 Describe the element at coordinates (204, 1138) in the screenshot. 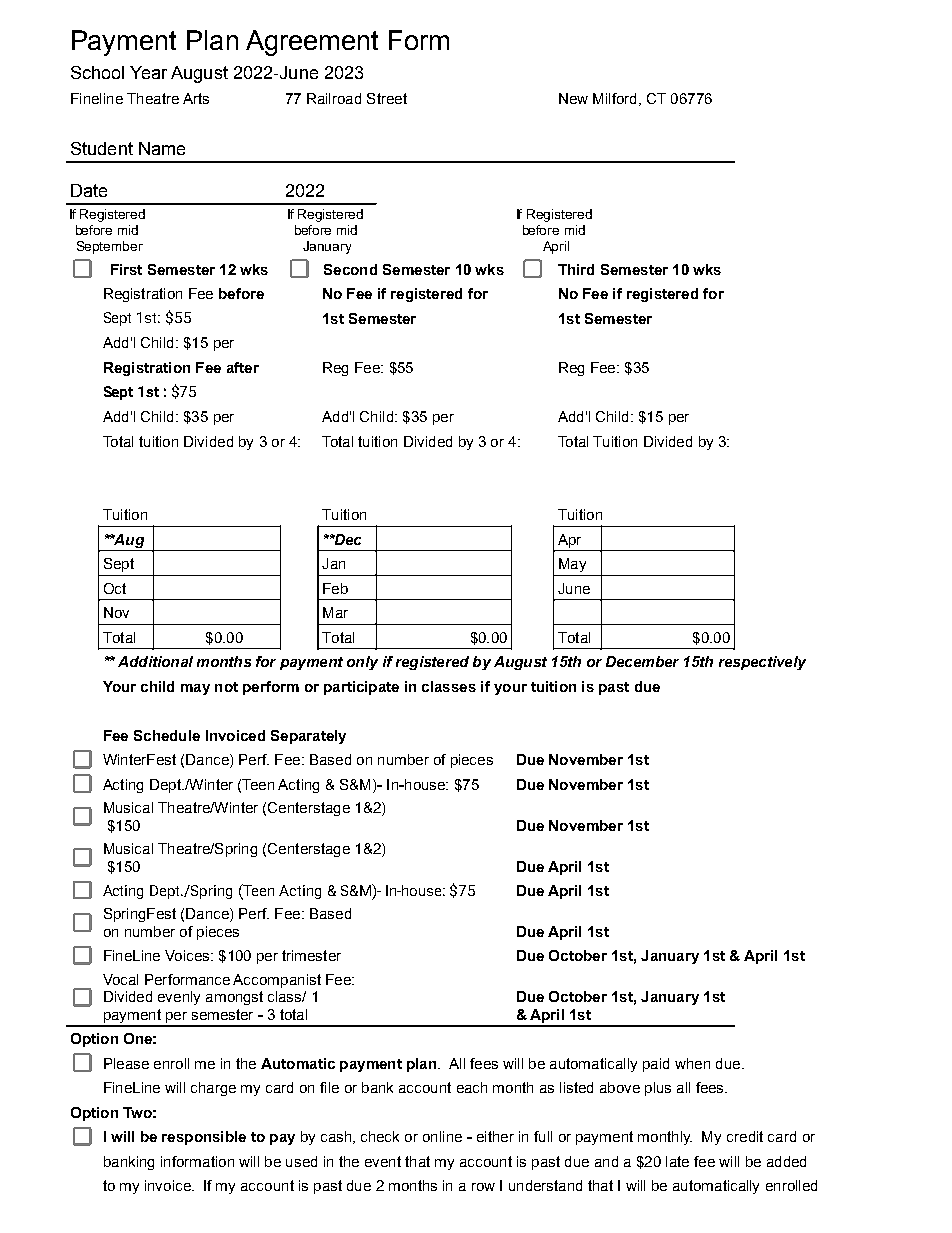

I see `responsible` at that location.
